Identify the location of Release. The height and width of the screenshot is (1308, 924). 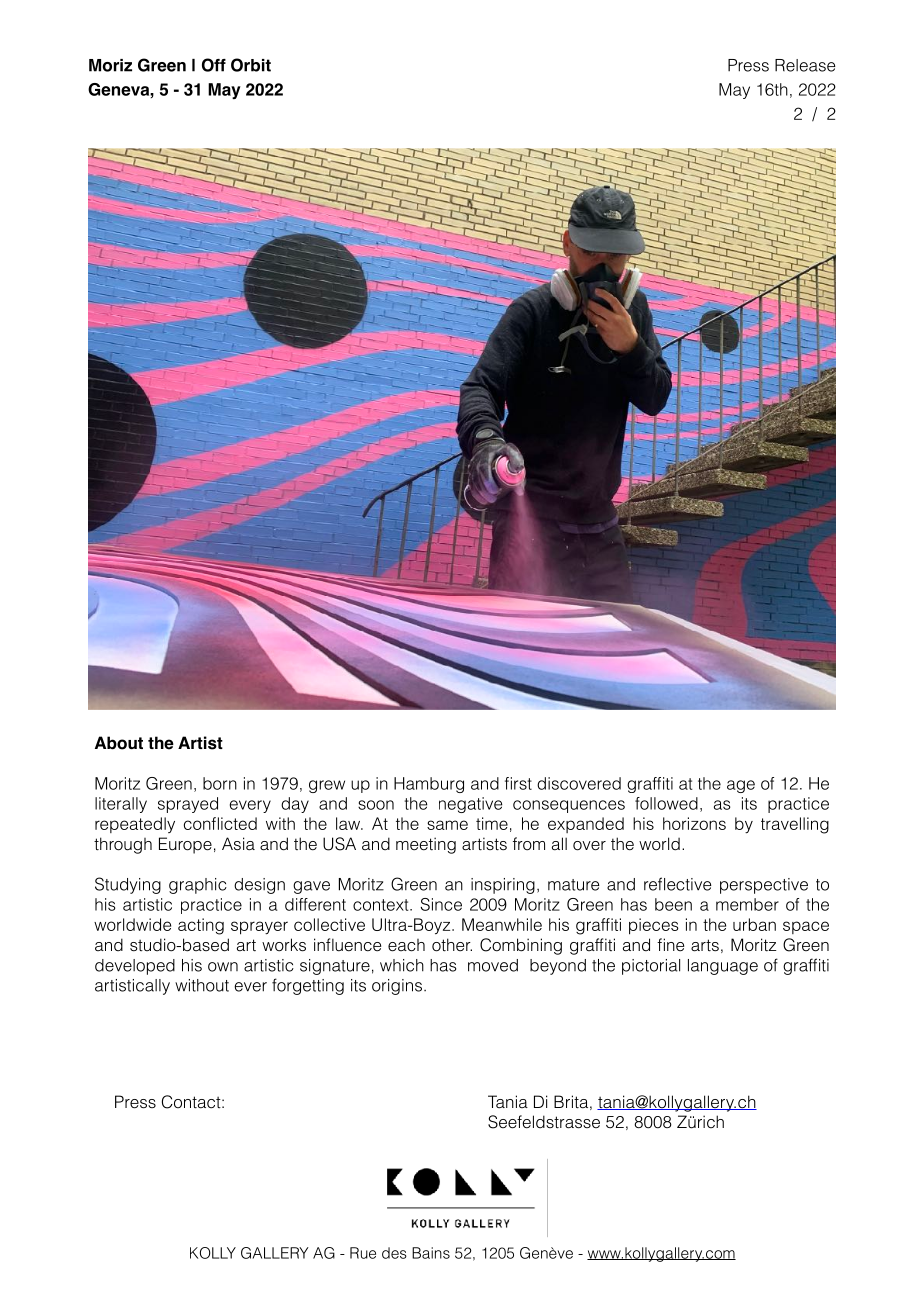
(805, 65).
